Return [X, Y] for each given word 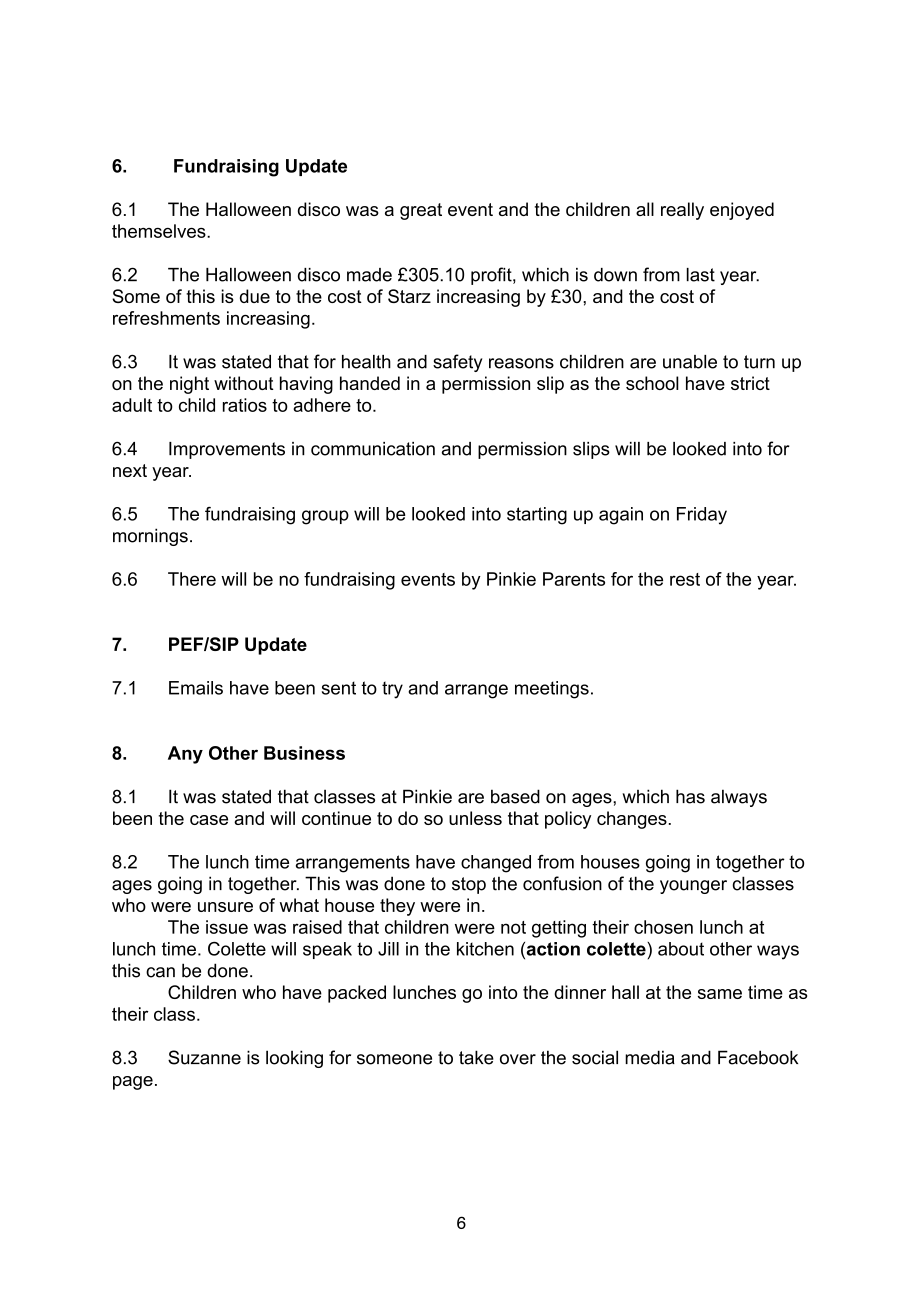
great [421, 211]
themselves [160, 231]
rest [685, 579]
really [682, 211]
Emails [196, 688]
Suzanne [204, 1057]
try [392, 690]
